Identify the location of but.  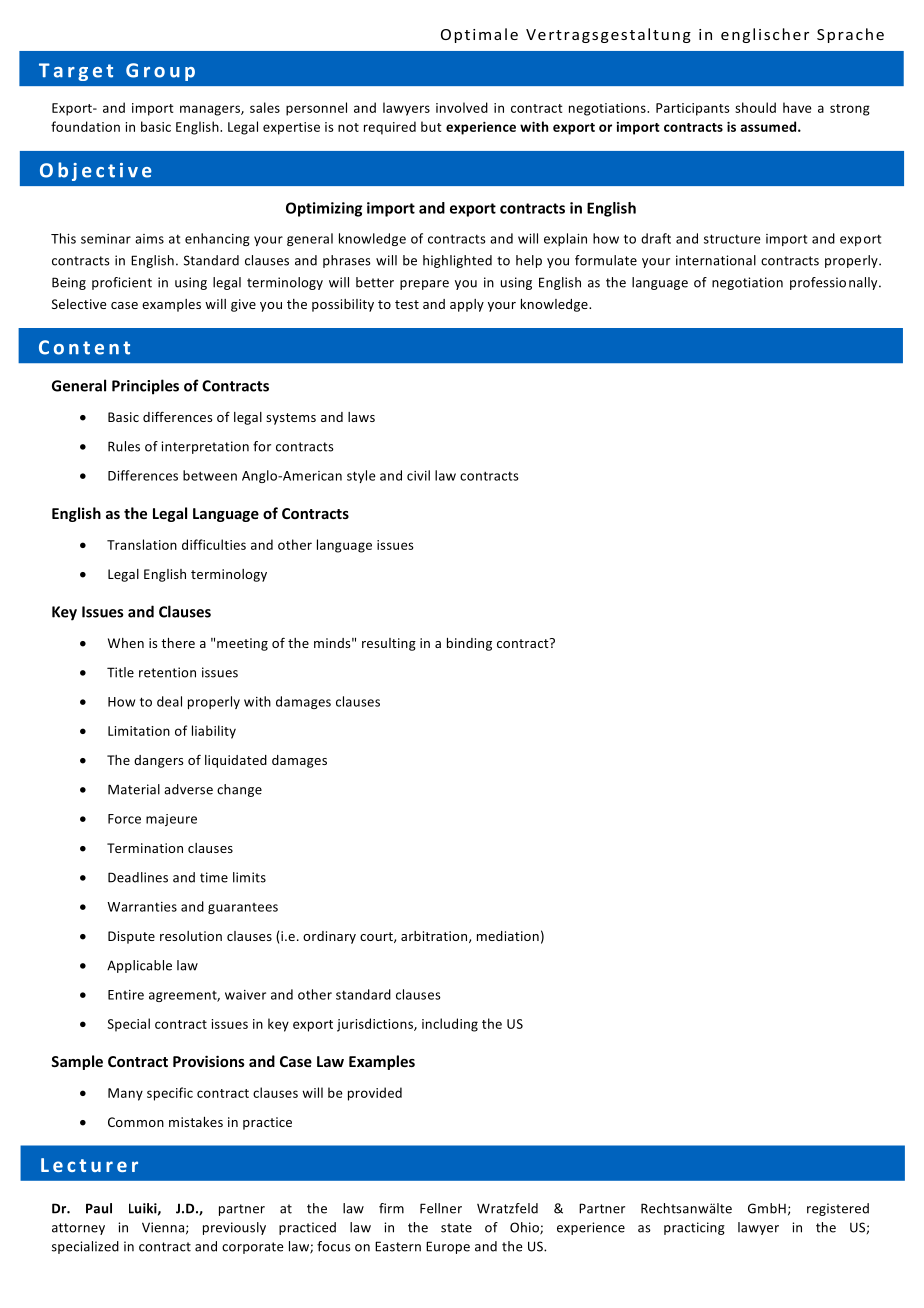
(431, 126).
